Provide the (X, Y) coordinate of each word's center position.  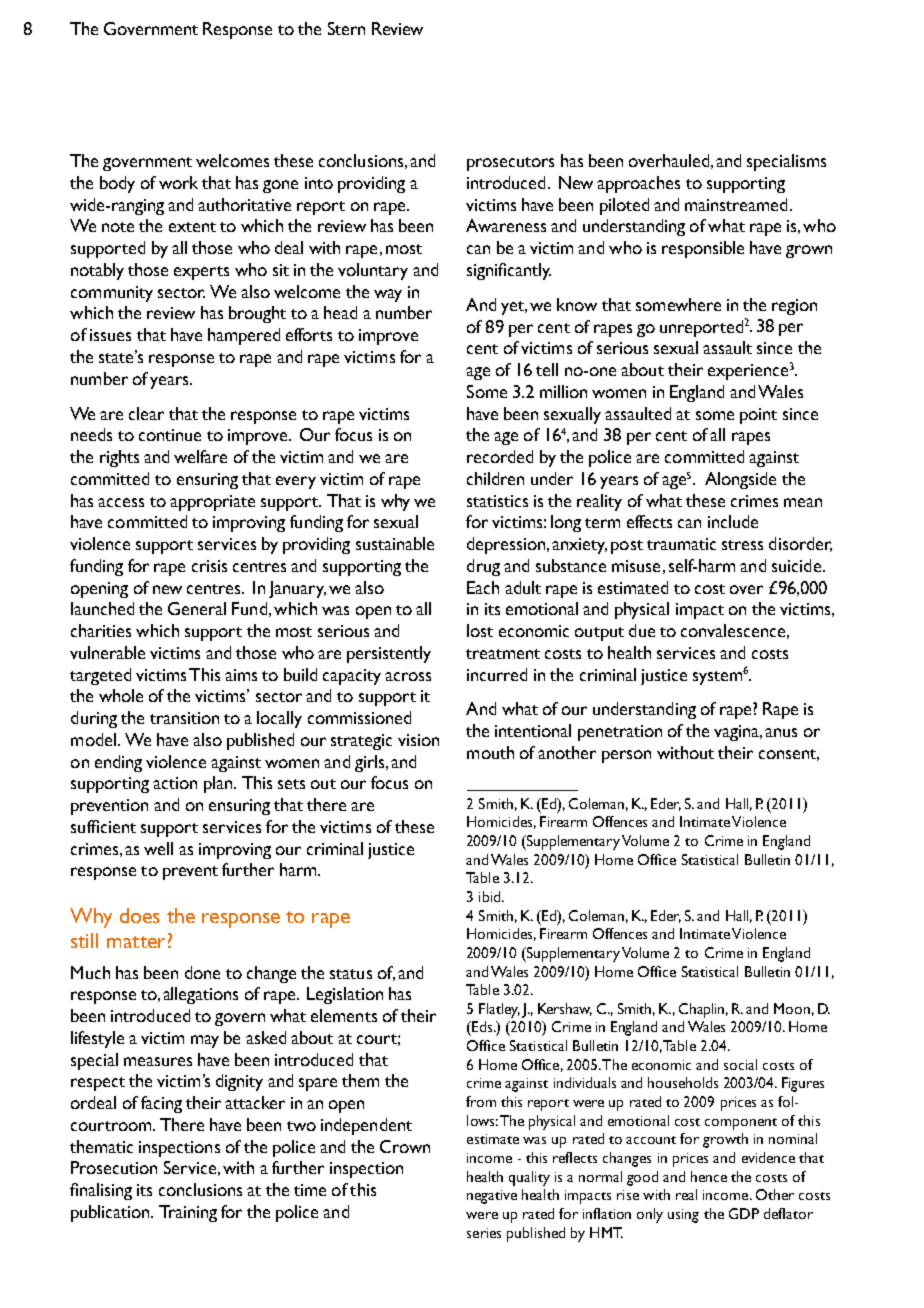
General (197, 608)
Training (188, 1213)
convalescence (733, 630)
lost (480, 630)
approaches (638, 184)
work (178, 182)
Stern (346, 28)
